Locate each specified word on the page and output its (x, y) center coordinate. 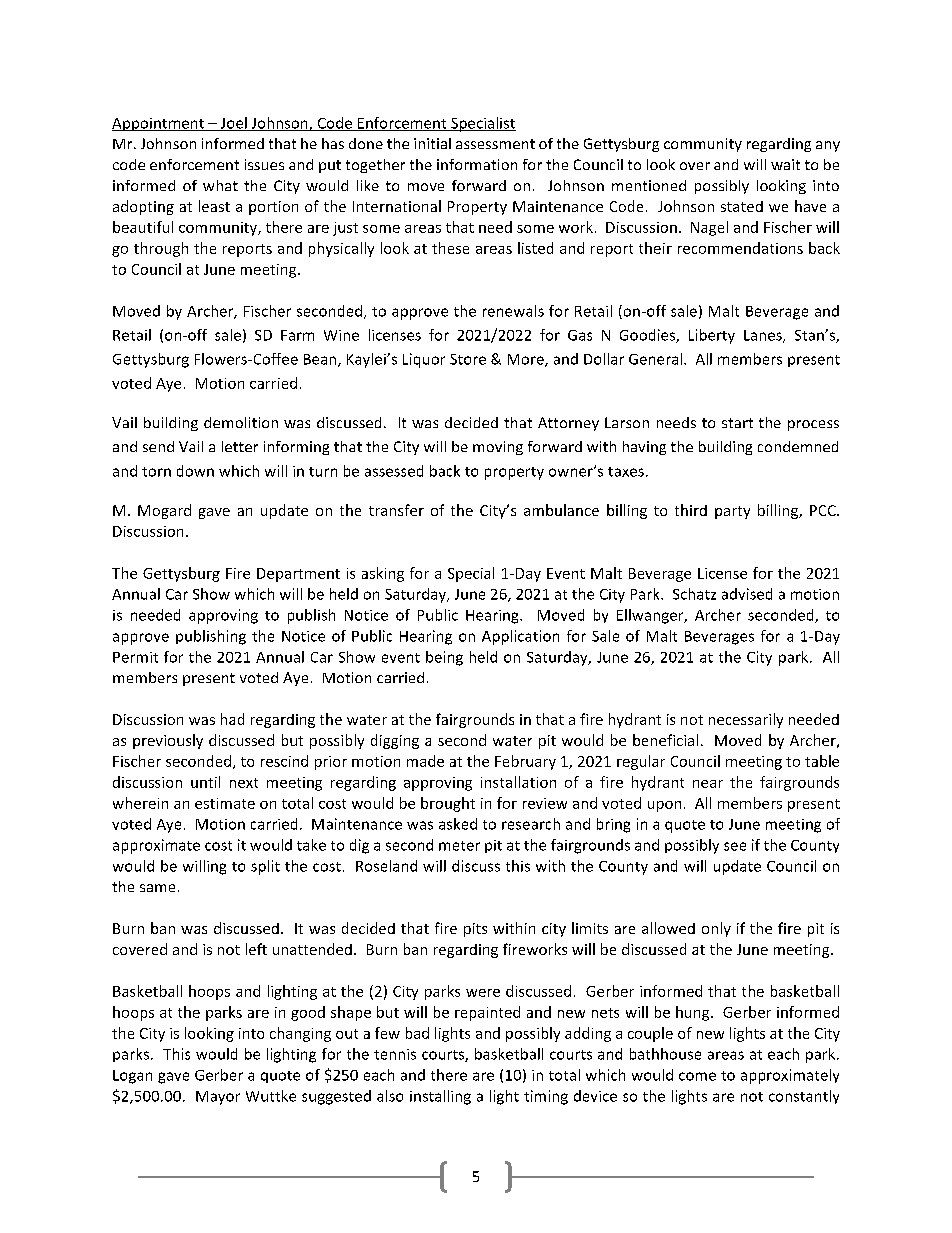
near (708, 784)
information (477, 164)
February (525, 762)
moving (498, 448)
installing (440, 1097)
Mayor (218, 1098)
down (195, 471)
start (737, 423)
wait (785, 164)
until (205, 782)
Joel (233, 124)
